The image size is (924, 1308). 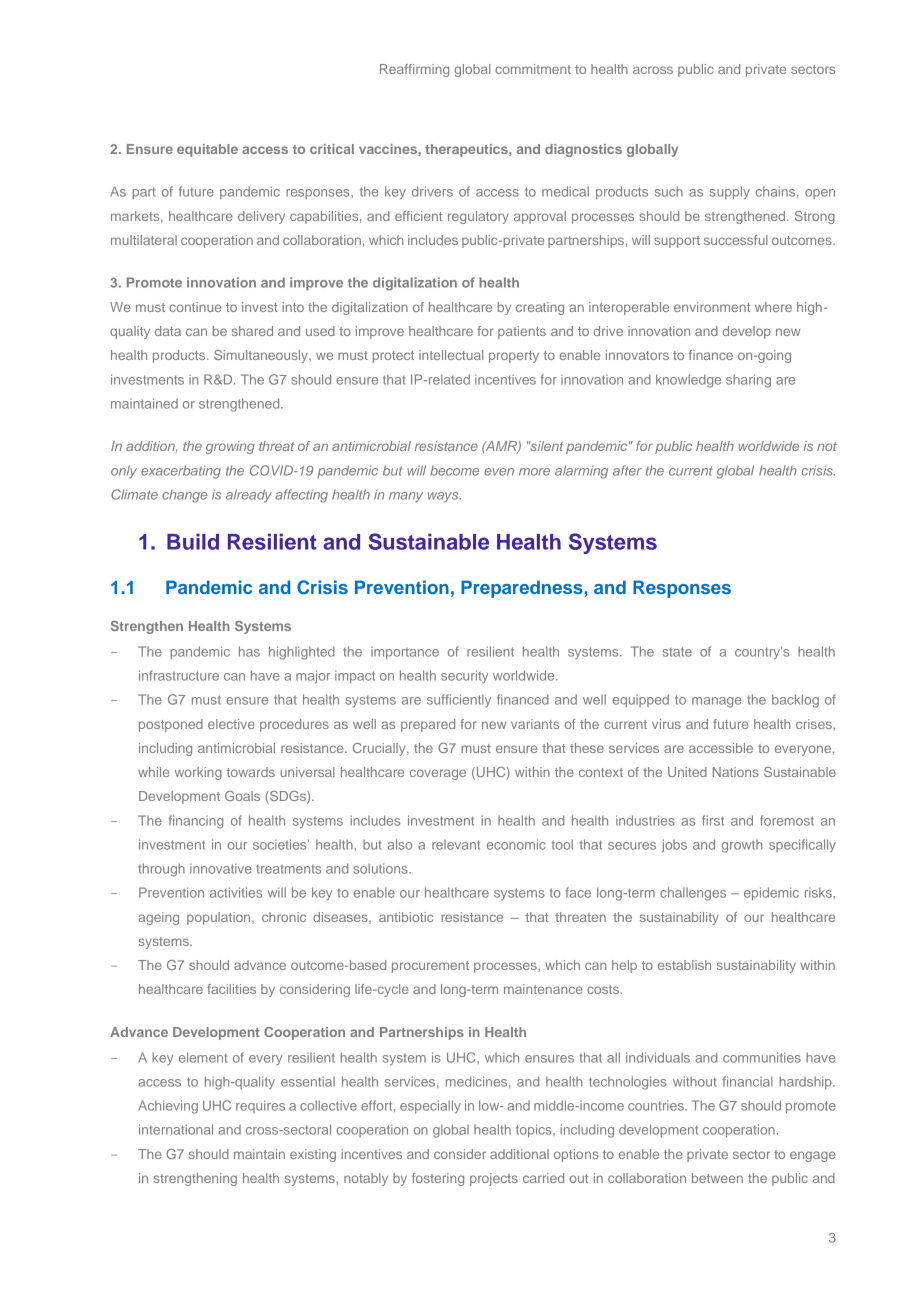 I want to click on equitable, so click(x=207, y=150).
